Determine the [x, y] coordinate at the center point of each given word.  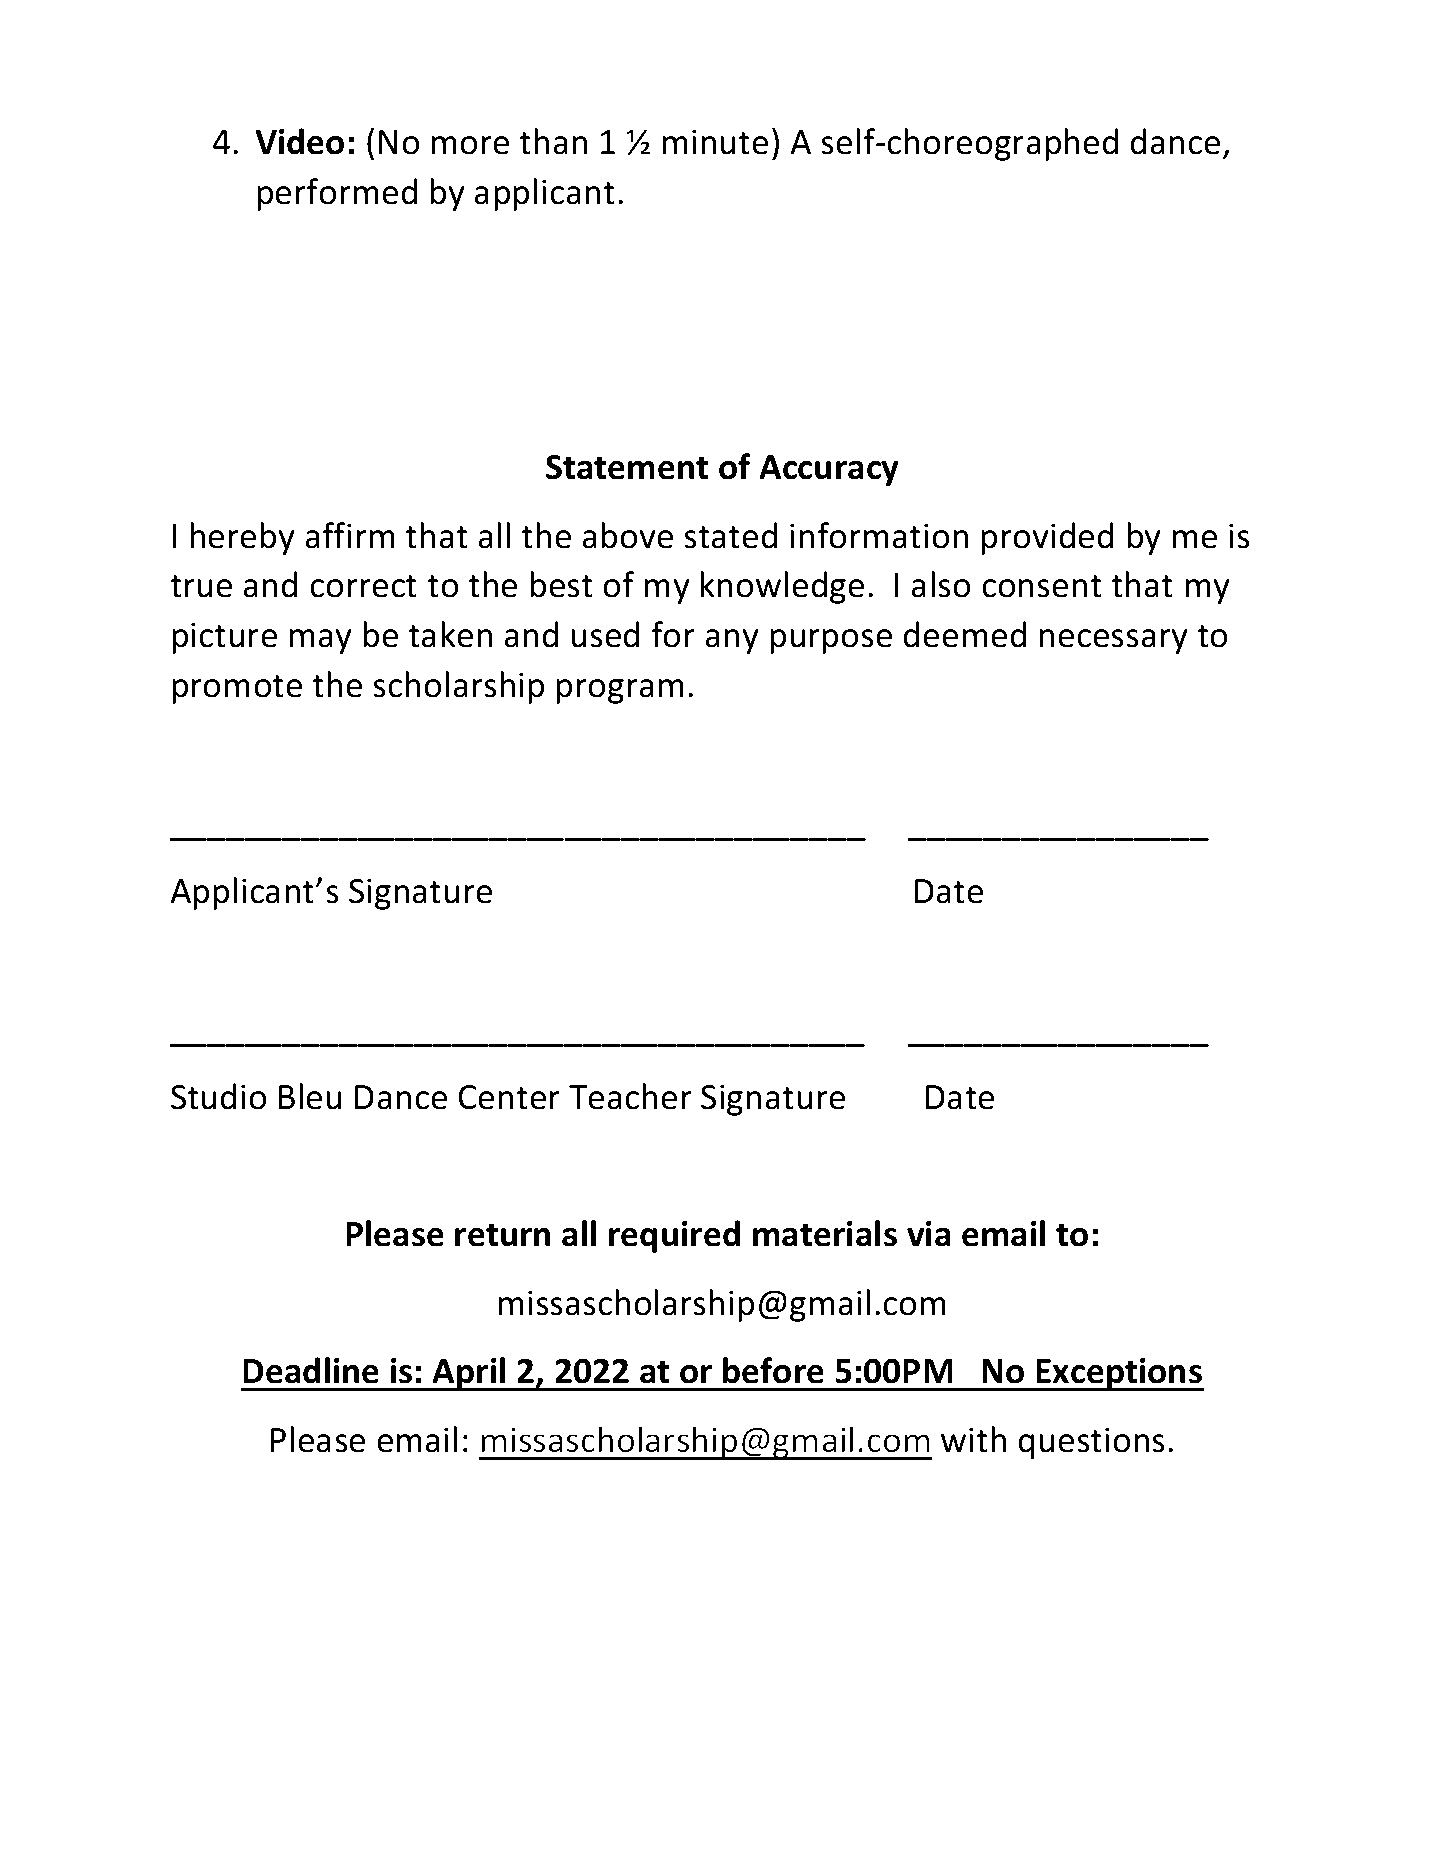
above [627, 535]
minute [715, 142]
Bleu [310, 1096]
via [929, 1234]
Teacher [630, 1096]
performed [337, 194]
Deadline [311, 1370]
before [773, 1370]
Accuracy [829, 470]
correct [363, 586]
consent [1042, 586]
